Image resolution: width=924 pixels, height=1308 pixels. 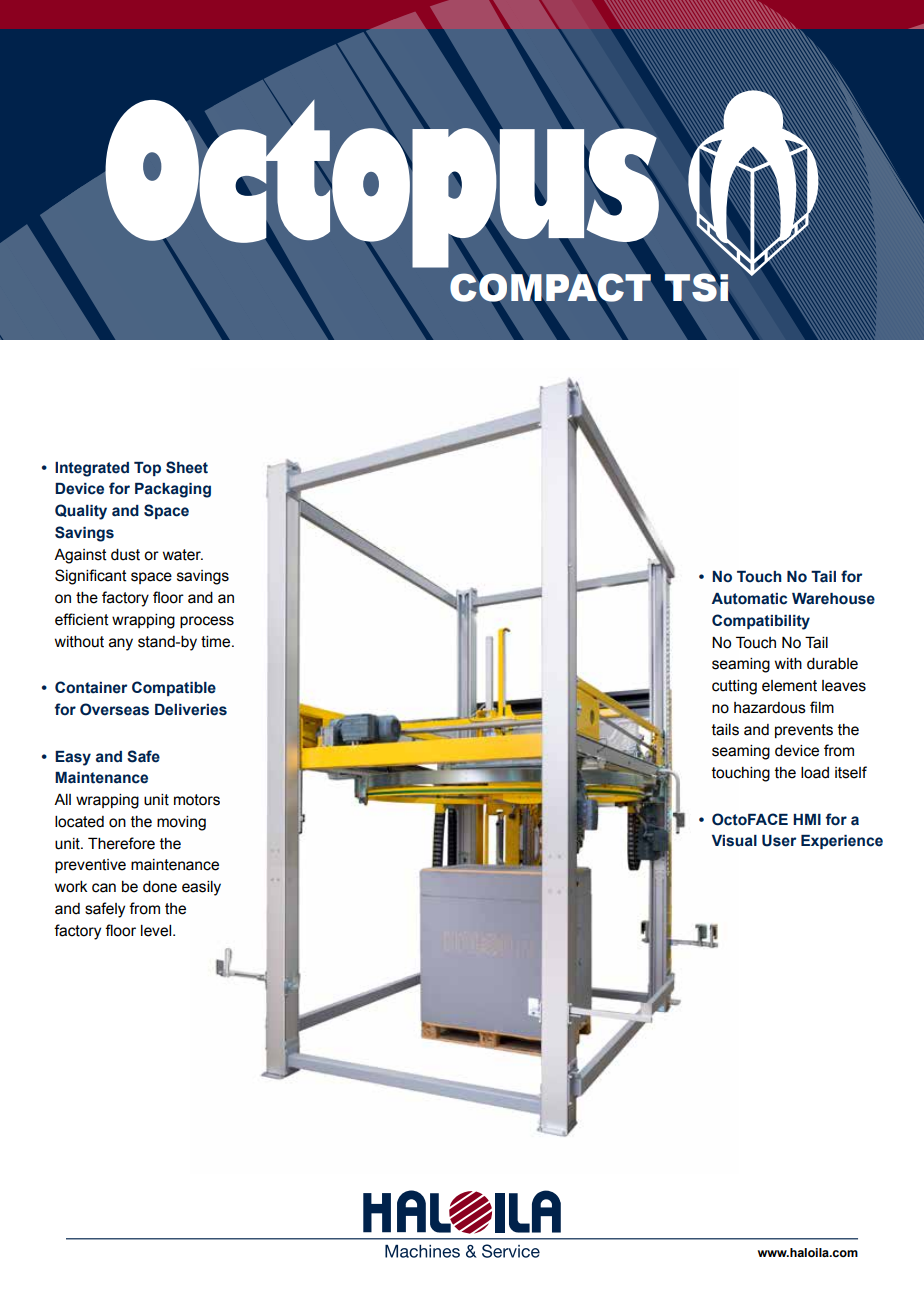 What do you see at coordinates (734, 841) in the screenshot?
I see `Visual` at bounding box center [734, 841].
